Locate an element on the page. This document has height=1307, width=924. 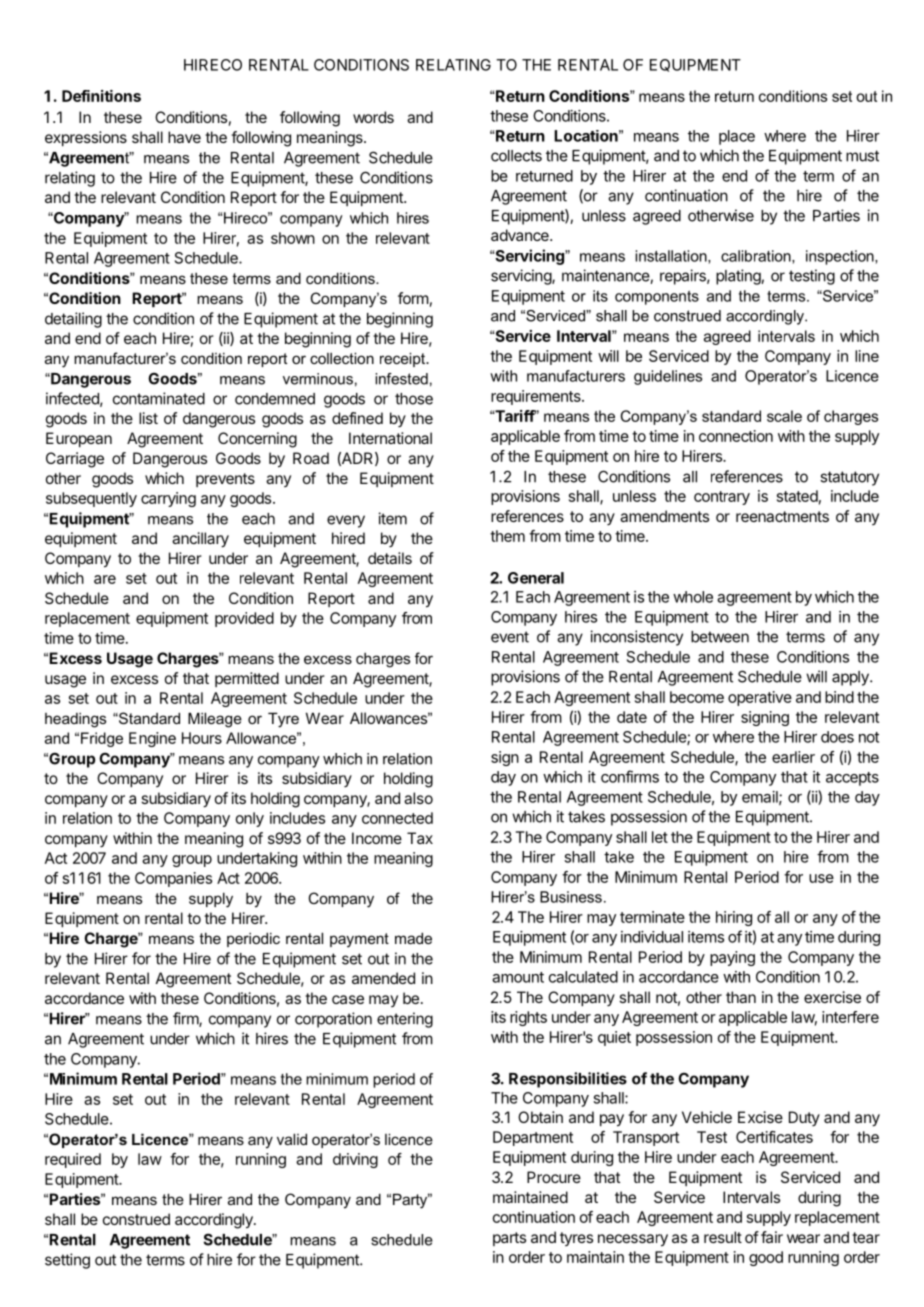
collects is located at coordinates (516, 156).
